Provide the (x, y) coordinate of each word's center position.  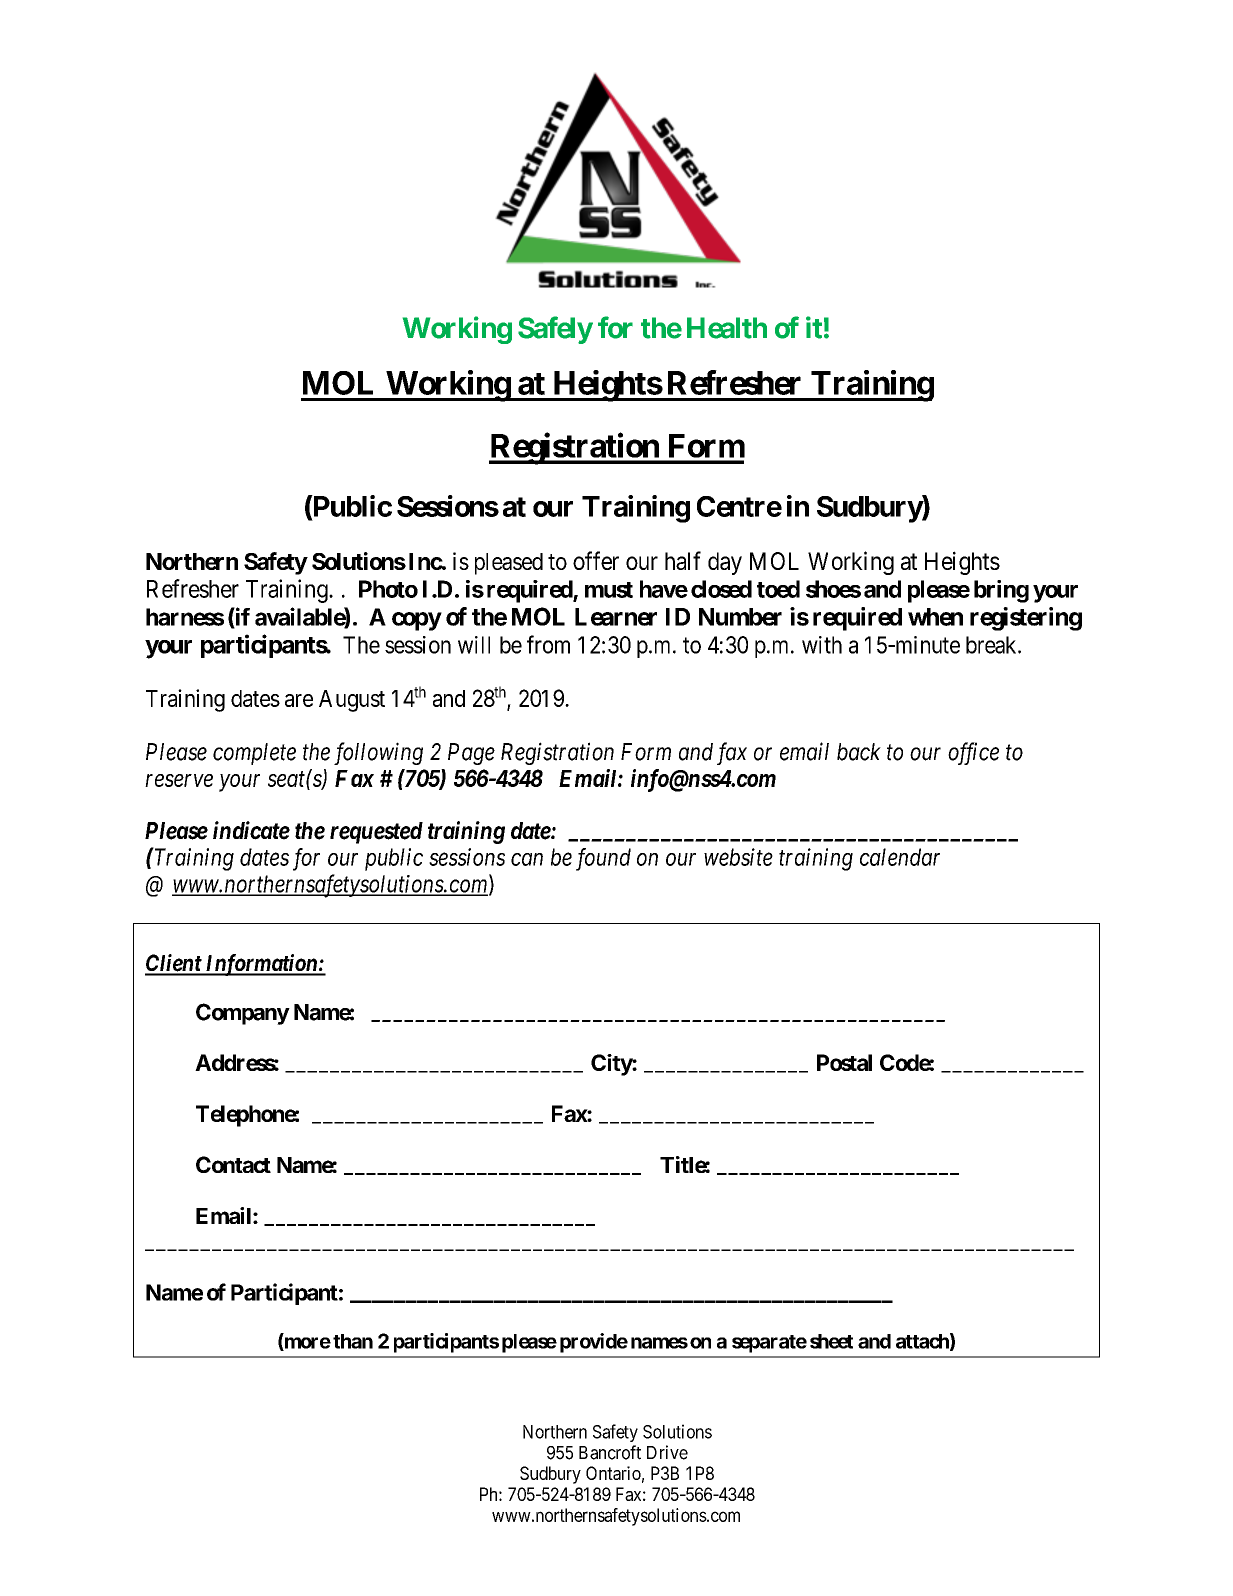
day (725, 563)
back (859, 752)
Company (243, 1014)
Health (727, 328)
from (548, 644)
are (299, 700)
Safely (555, 330)
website (738, 857)
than (353, 1341)
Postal (844, 1062)
